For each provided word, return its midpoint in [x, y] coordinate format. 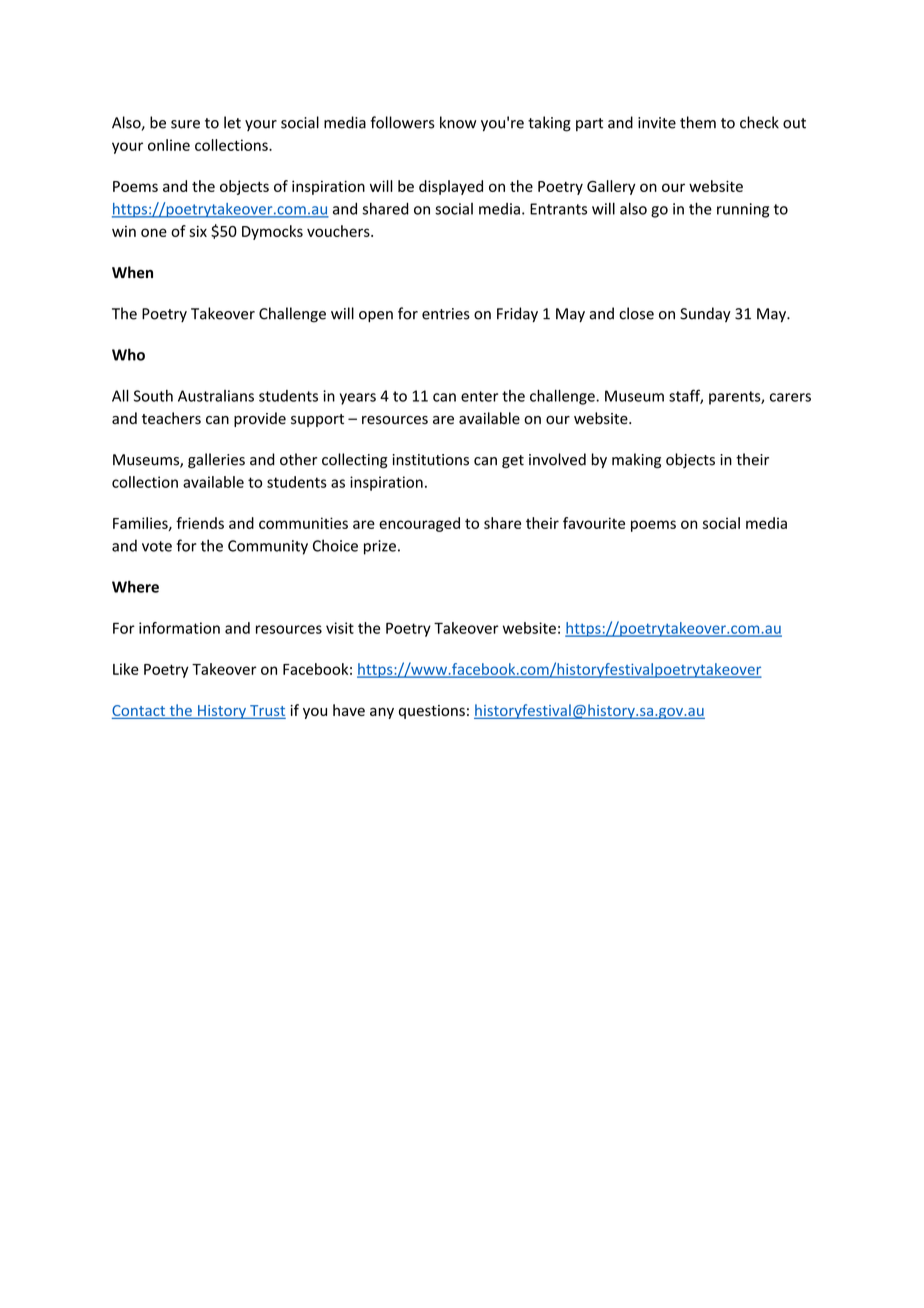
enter [479, 396]
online [169, 145]
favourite [594, 523]
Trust [267, 712]
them [698, 122]
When [132, 272]
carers [790, 397]
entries [446, 314]
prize [380, 547]
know [458, 122]
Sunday [705, 314]
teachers [171, 418]
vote [157, 546]
